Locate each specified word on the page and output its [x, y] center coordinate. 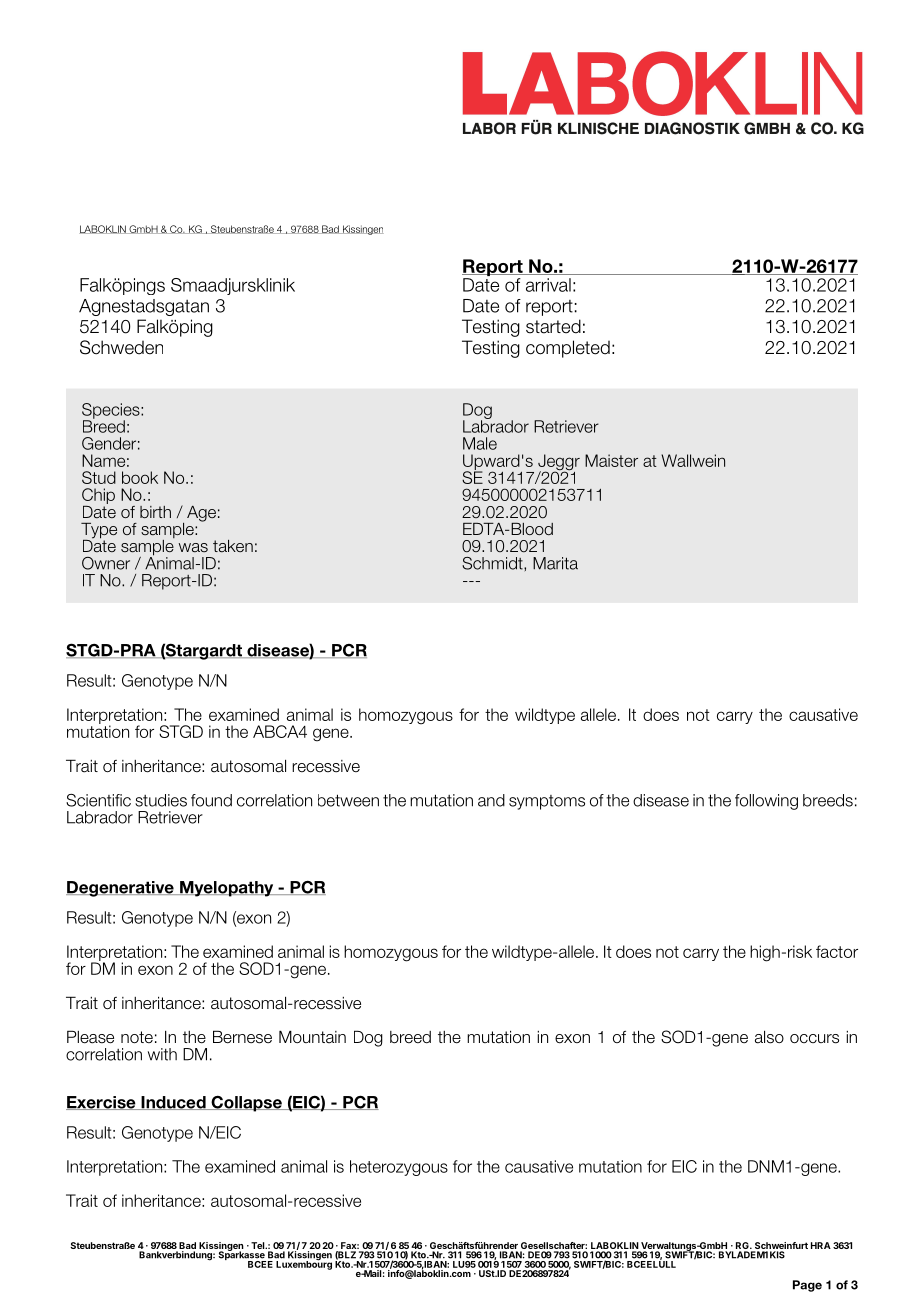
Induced [173, 1103]
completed [568, 349]
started [553, 326]
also [769, 1037]
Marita [555, 563]
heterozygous [399, 1168]
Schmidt [493, 563]
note [137, 1037]
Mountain [312, 1037]
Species [112, 412]
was [193, 547]
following [766, 802]
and [491, 800]
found [211, 800]
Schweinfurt [780, 1247]
